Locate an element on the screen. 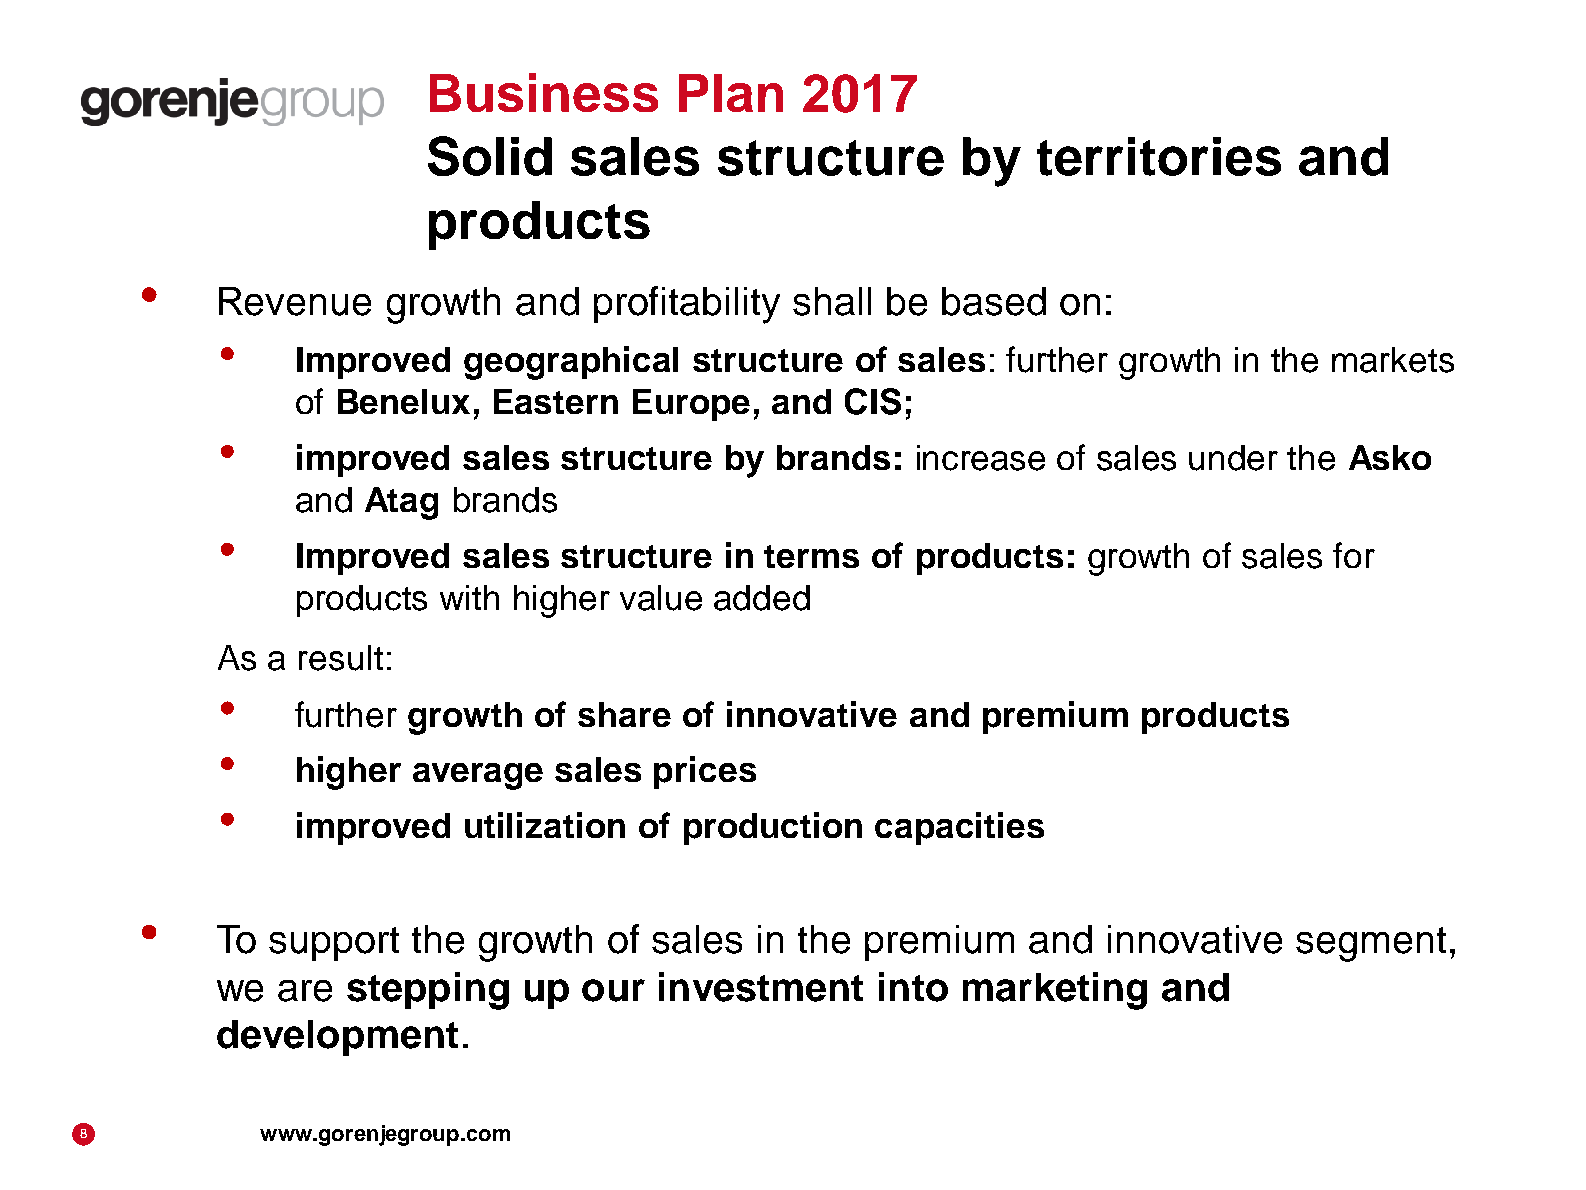 Image resolution: width=1586 pixels, height=1190 pixels. prices is located at coordinates (705, 772).
